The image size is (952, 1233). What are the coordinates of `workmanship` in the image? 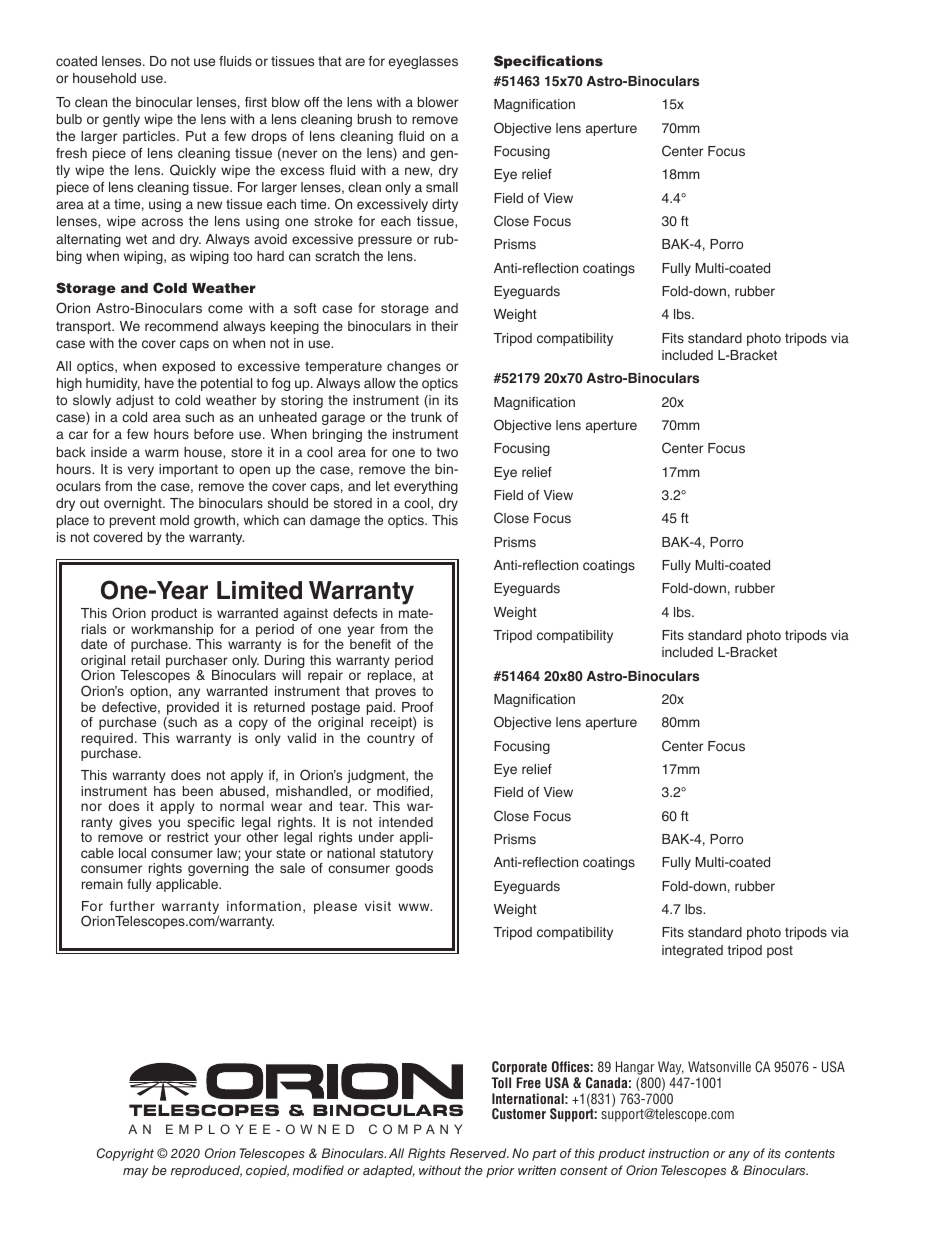 It's located at (173, 632).
